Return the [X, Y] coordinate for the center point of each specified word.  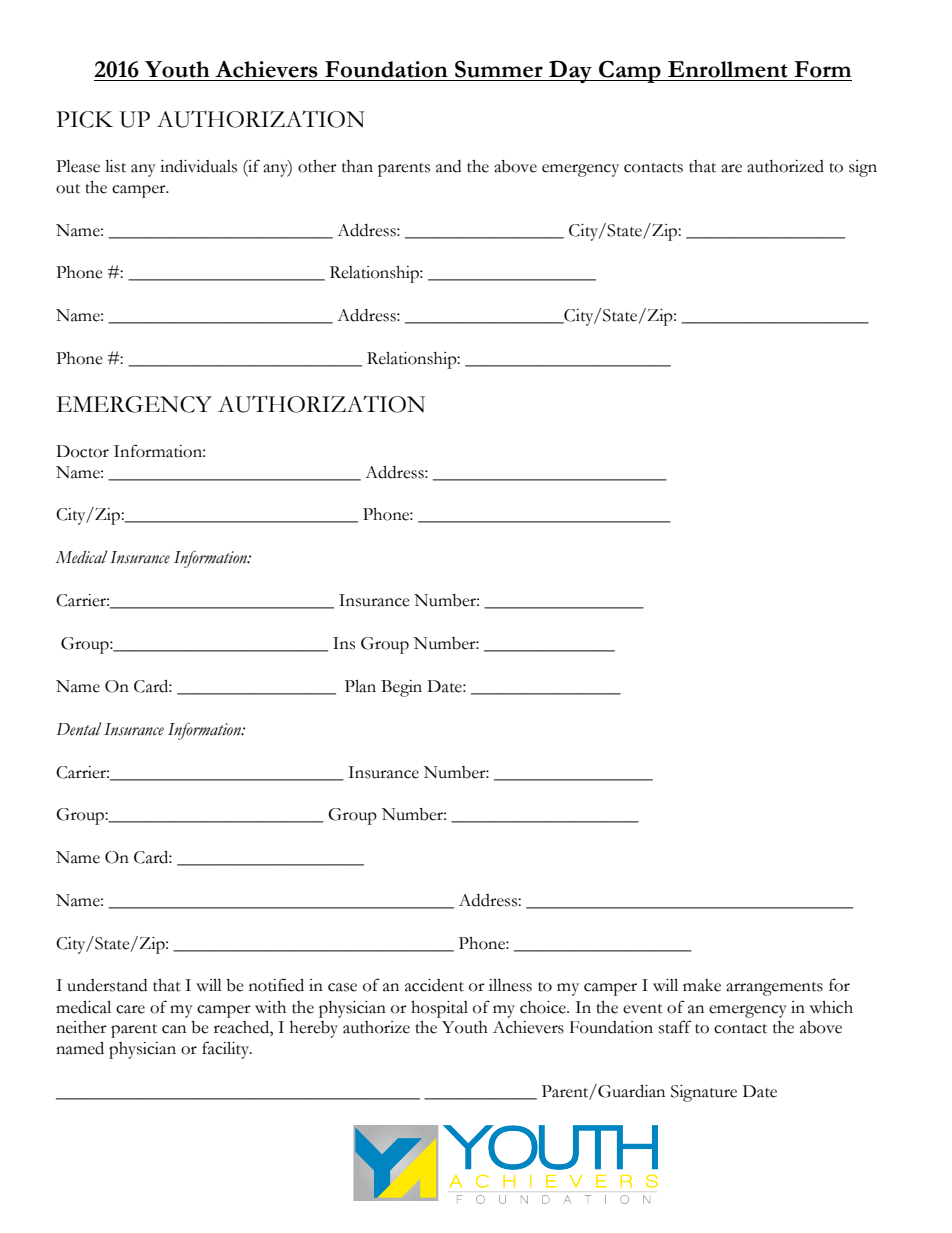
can [174, 1029]
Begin [401, 688]
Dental [79, 729]
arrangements [774, 989]
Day [570, 71]
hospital [439, 1009]
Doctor [82, 451]
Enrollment [728, 69]
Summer [499, 69]
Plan [360, 686]
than [357, 166]
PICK [84, 119]
